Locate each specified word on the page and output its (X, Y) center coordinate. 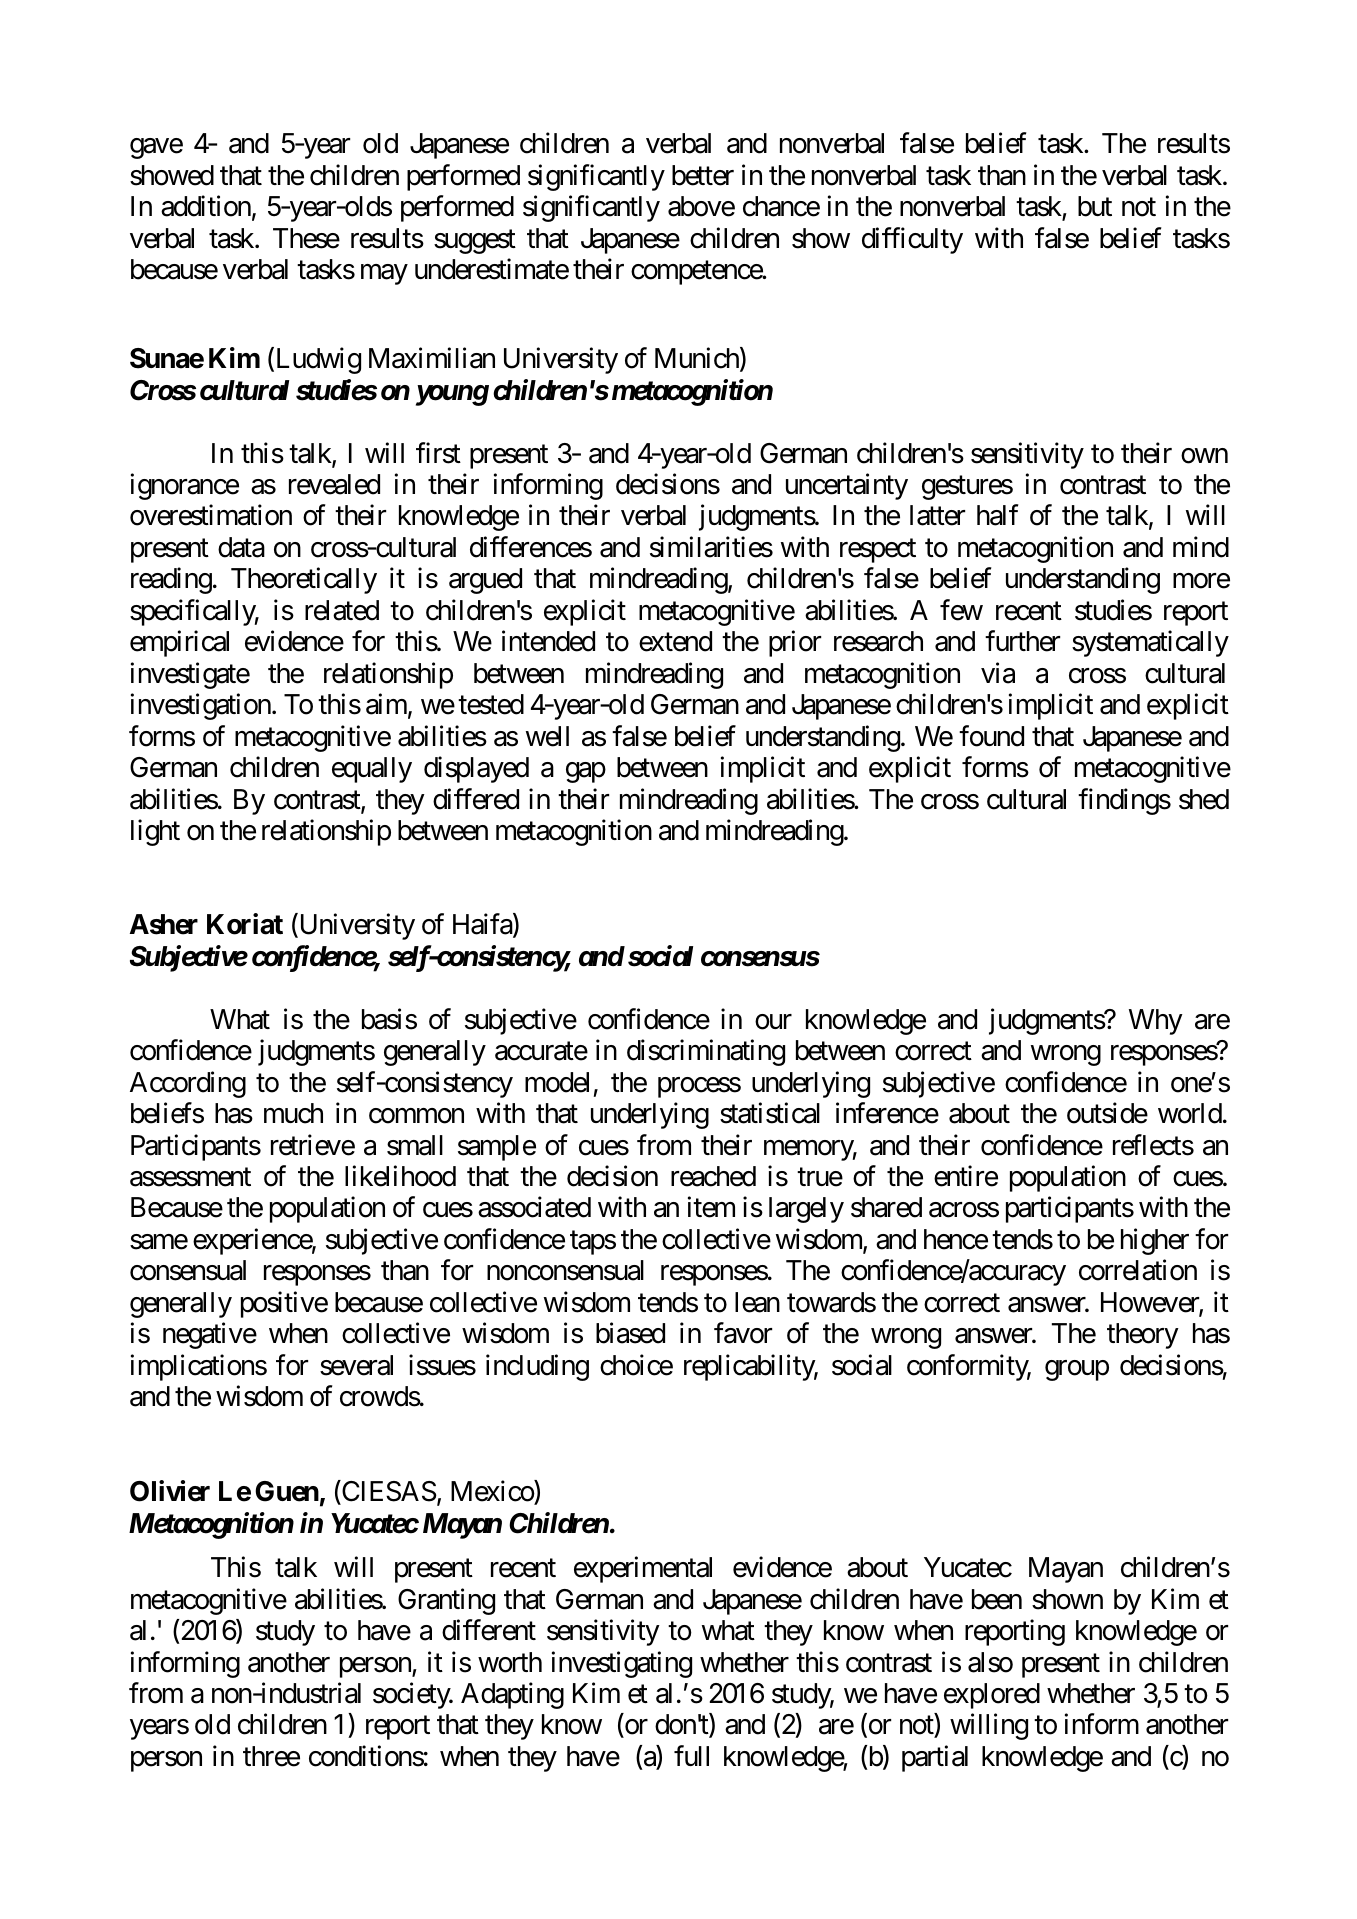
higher (1155, 1241)
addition (206, 206)
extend (675, 641)
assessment (190, 1177)
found (991, 736)
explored (992, 1696)
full (691, 1755)
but (1095, 206)
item (711, 1207)
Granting (446, 1601)
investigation (201, 707)
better (703, 175)
